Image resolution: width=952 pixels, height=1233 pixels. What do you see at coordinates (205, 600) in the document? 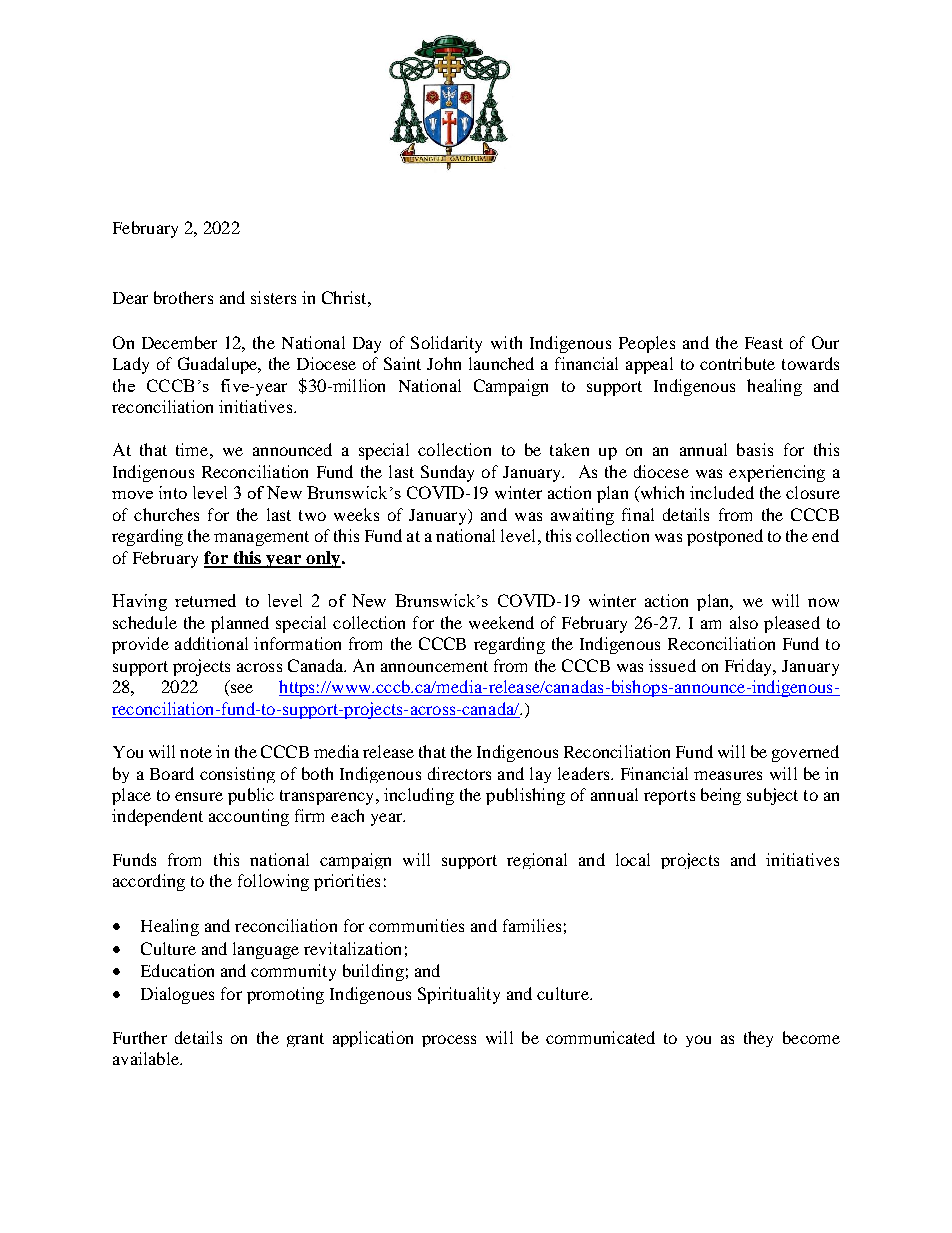
I see `returned` at bounding box center [205, 600].
